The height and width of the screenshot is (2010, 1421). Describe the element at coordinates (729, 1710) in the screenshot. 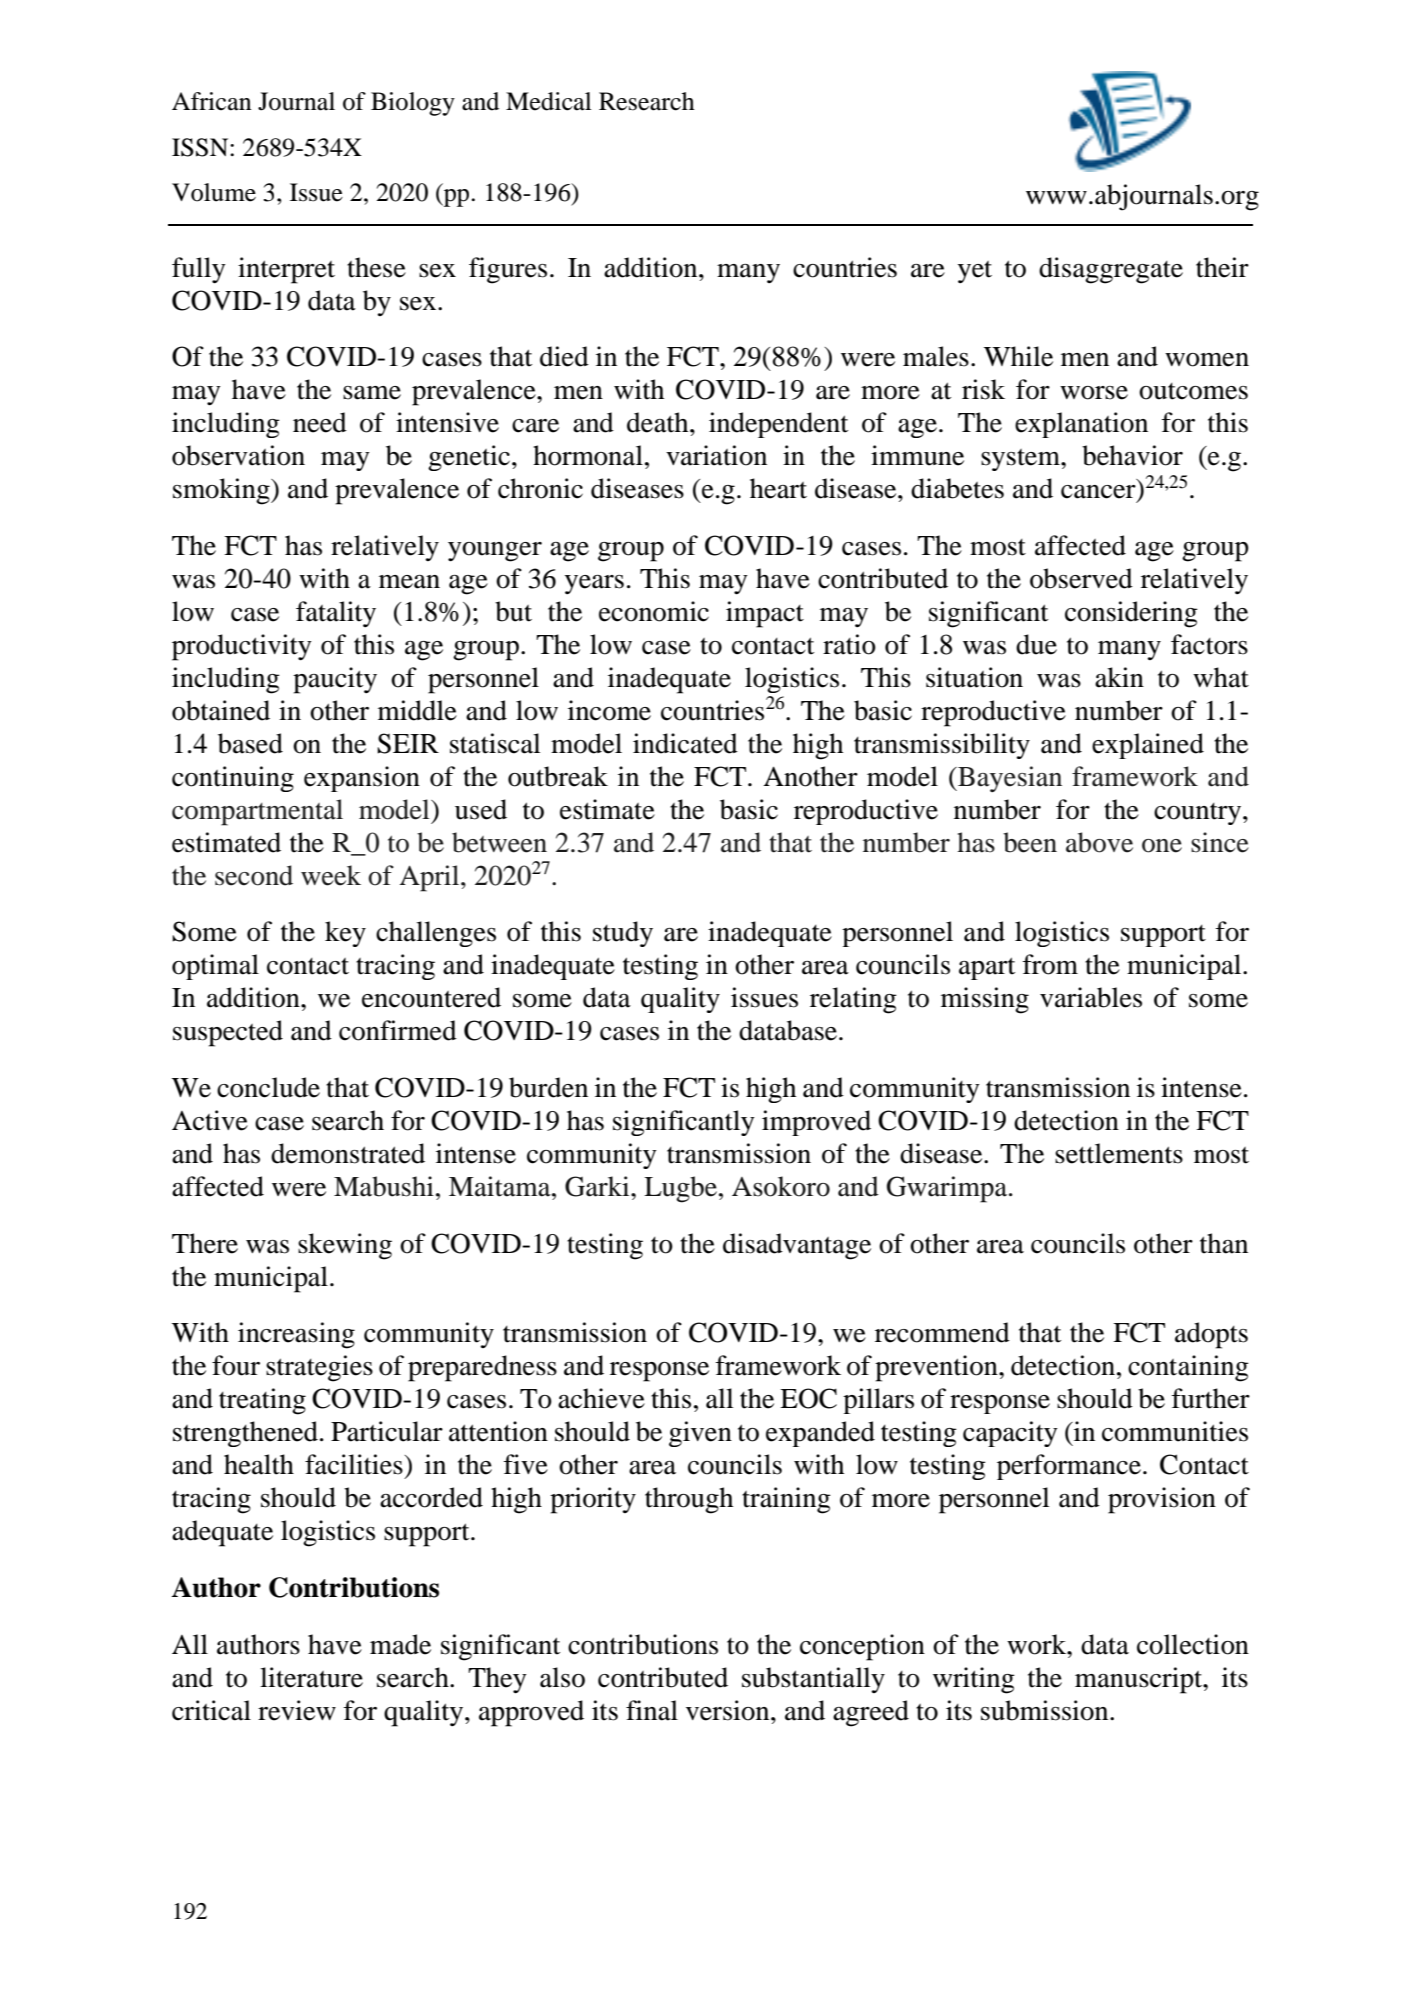

I see `version` at that location.
